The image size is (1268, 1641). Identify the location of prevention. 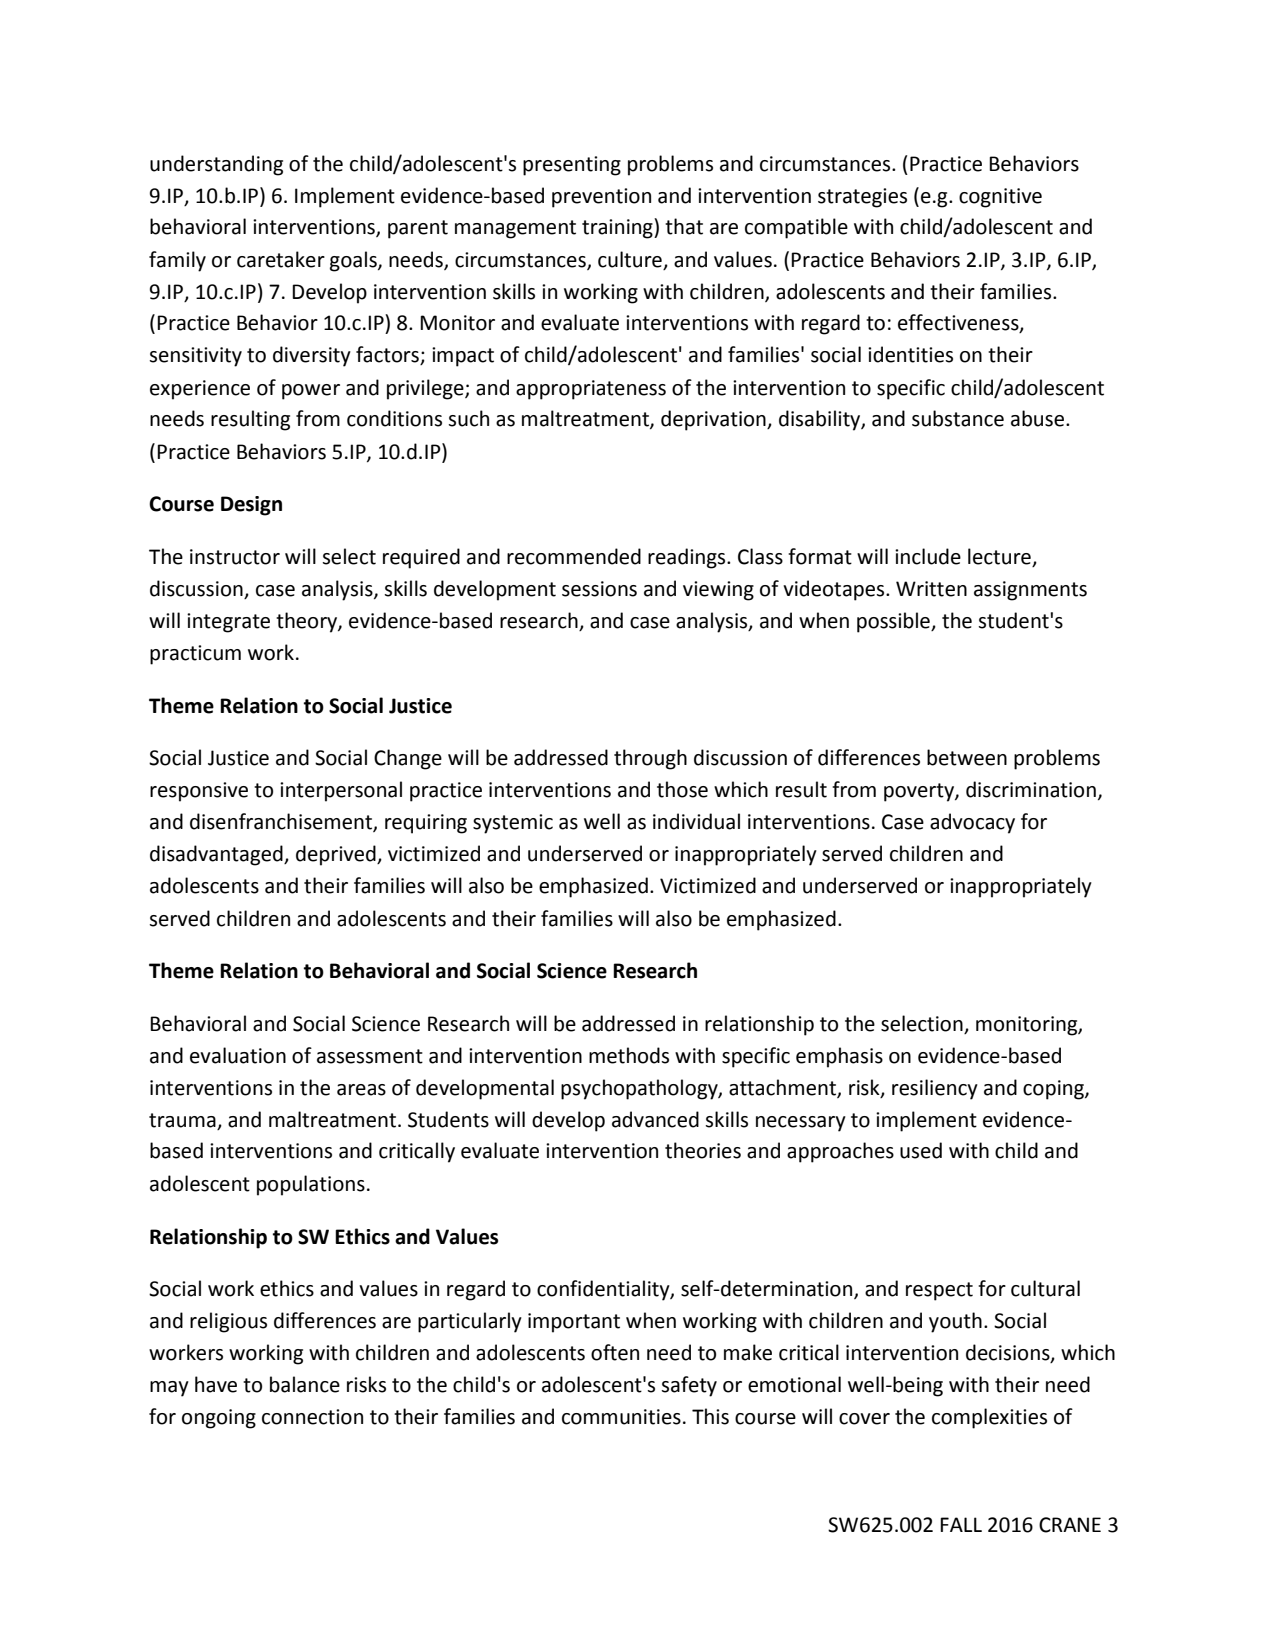
(601, 198).
